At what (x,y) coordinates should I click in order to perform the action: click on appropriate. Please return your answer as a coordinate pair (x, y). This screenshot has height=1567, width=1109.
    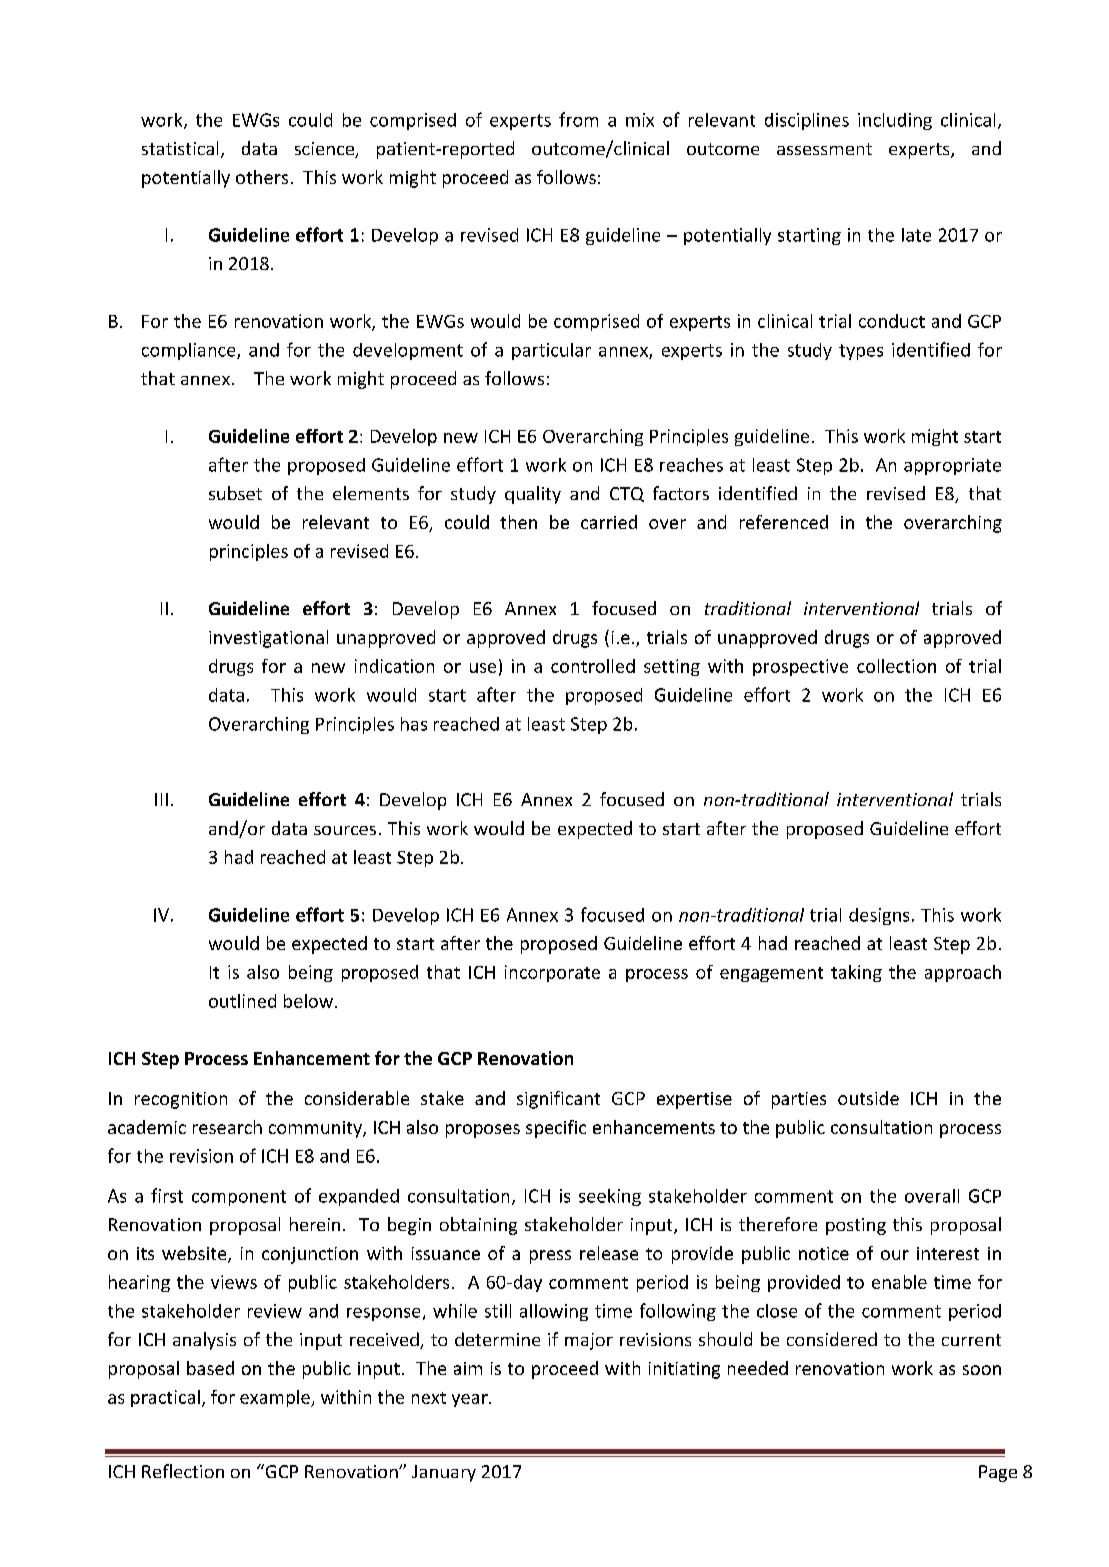
    Looking at the image, I should click on (952, 466).
